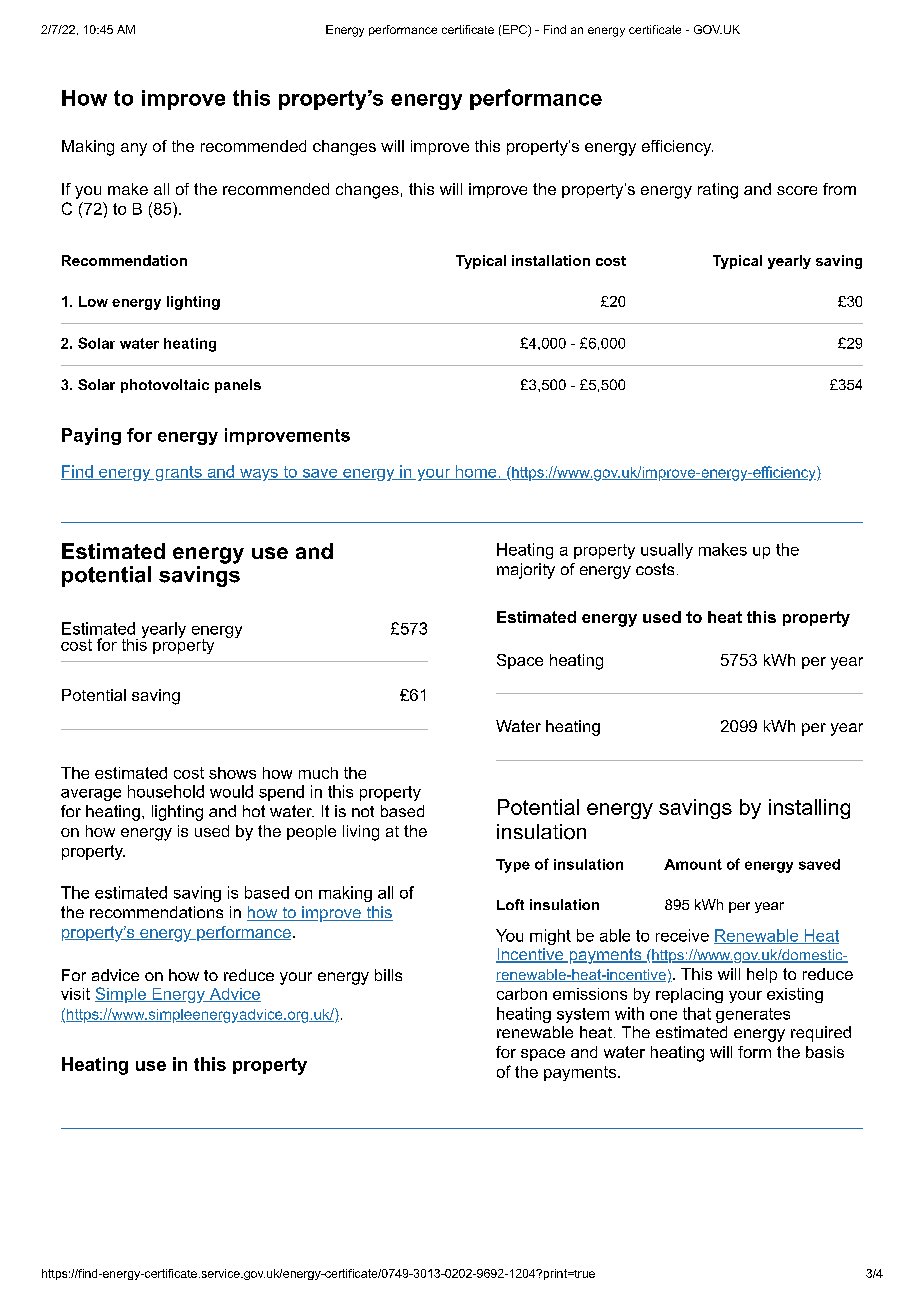 The image size is (924, 1304). What do you see at coordinates (526, 571) in the screenshot?
I see `majority` at bounding box center [526, 571].
